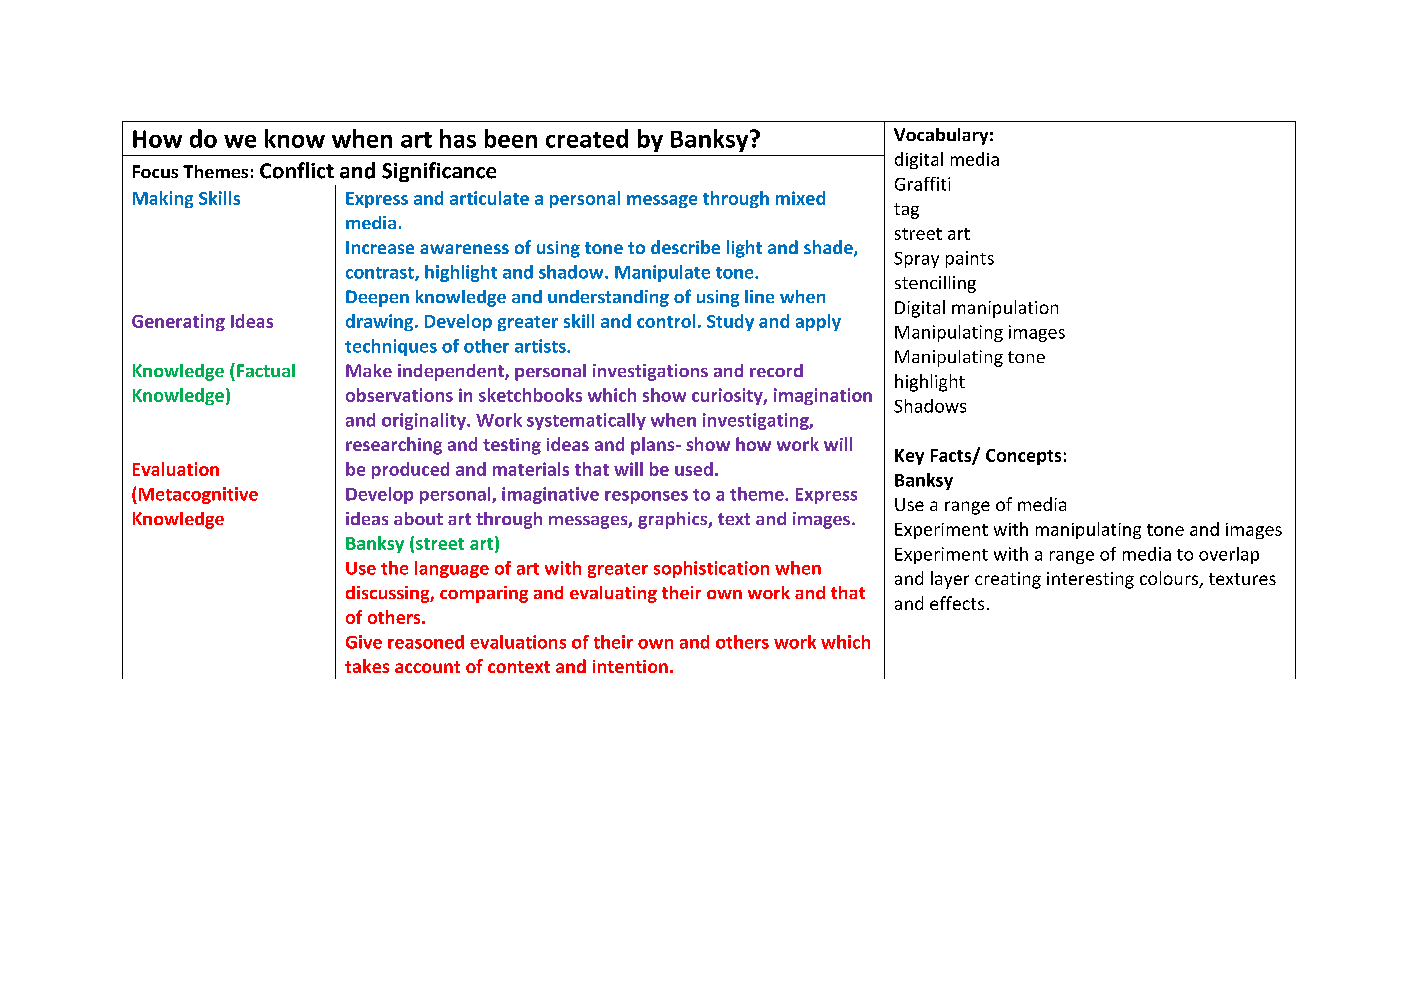 The image size is (1417, 1002). What do you see at coordinates (922, 184) in the document?
I see `Graffiti` at bounding box center [922, 184].
